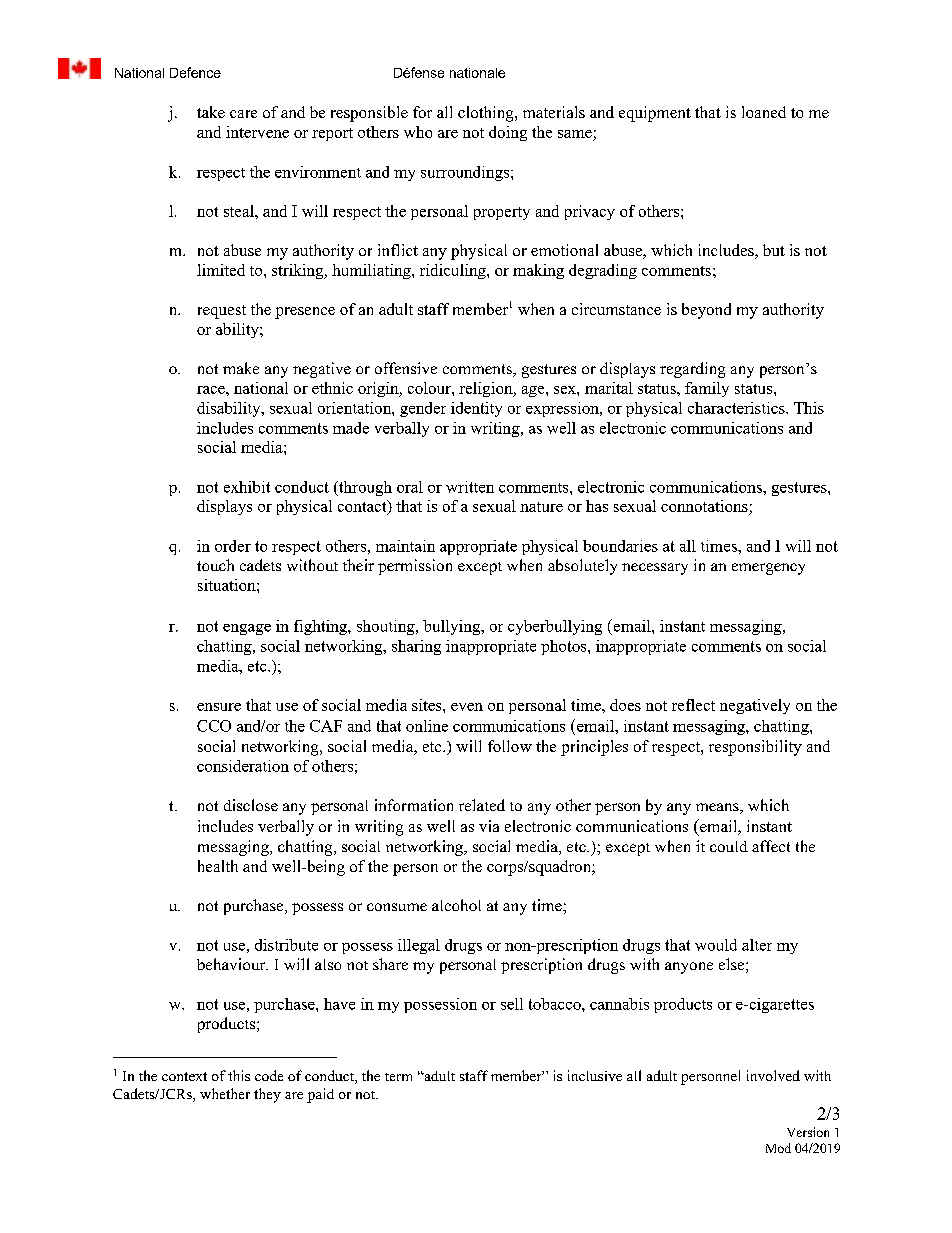  What do you see at coordinates (243, 114) in the document?
I see `care` at bounding box center [243, 114].
